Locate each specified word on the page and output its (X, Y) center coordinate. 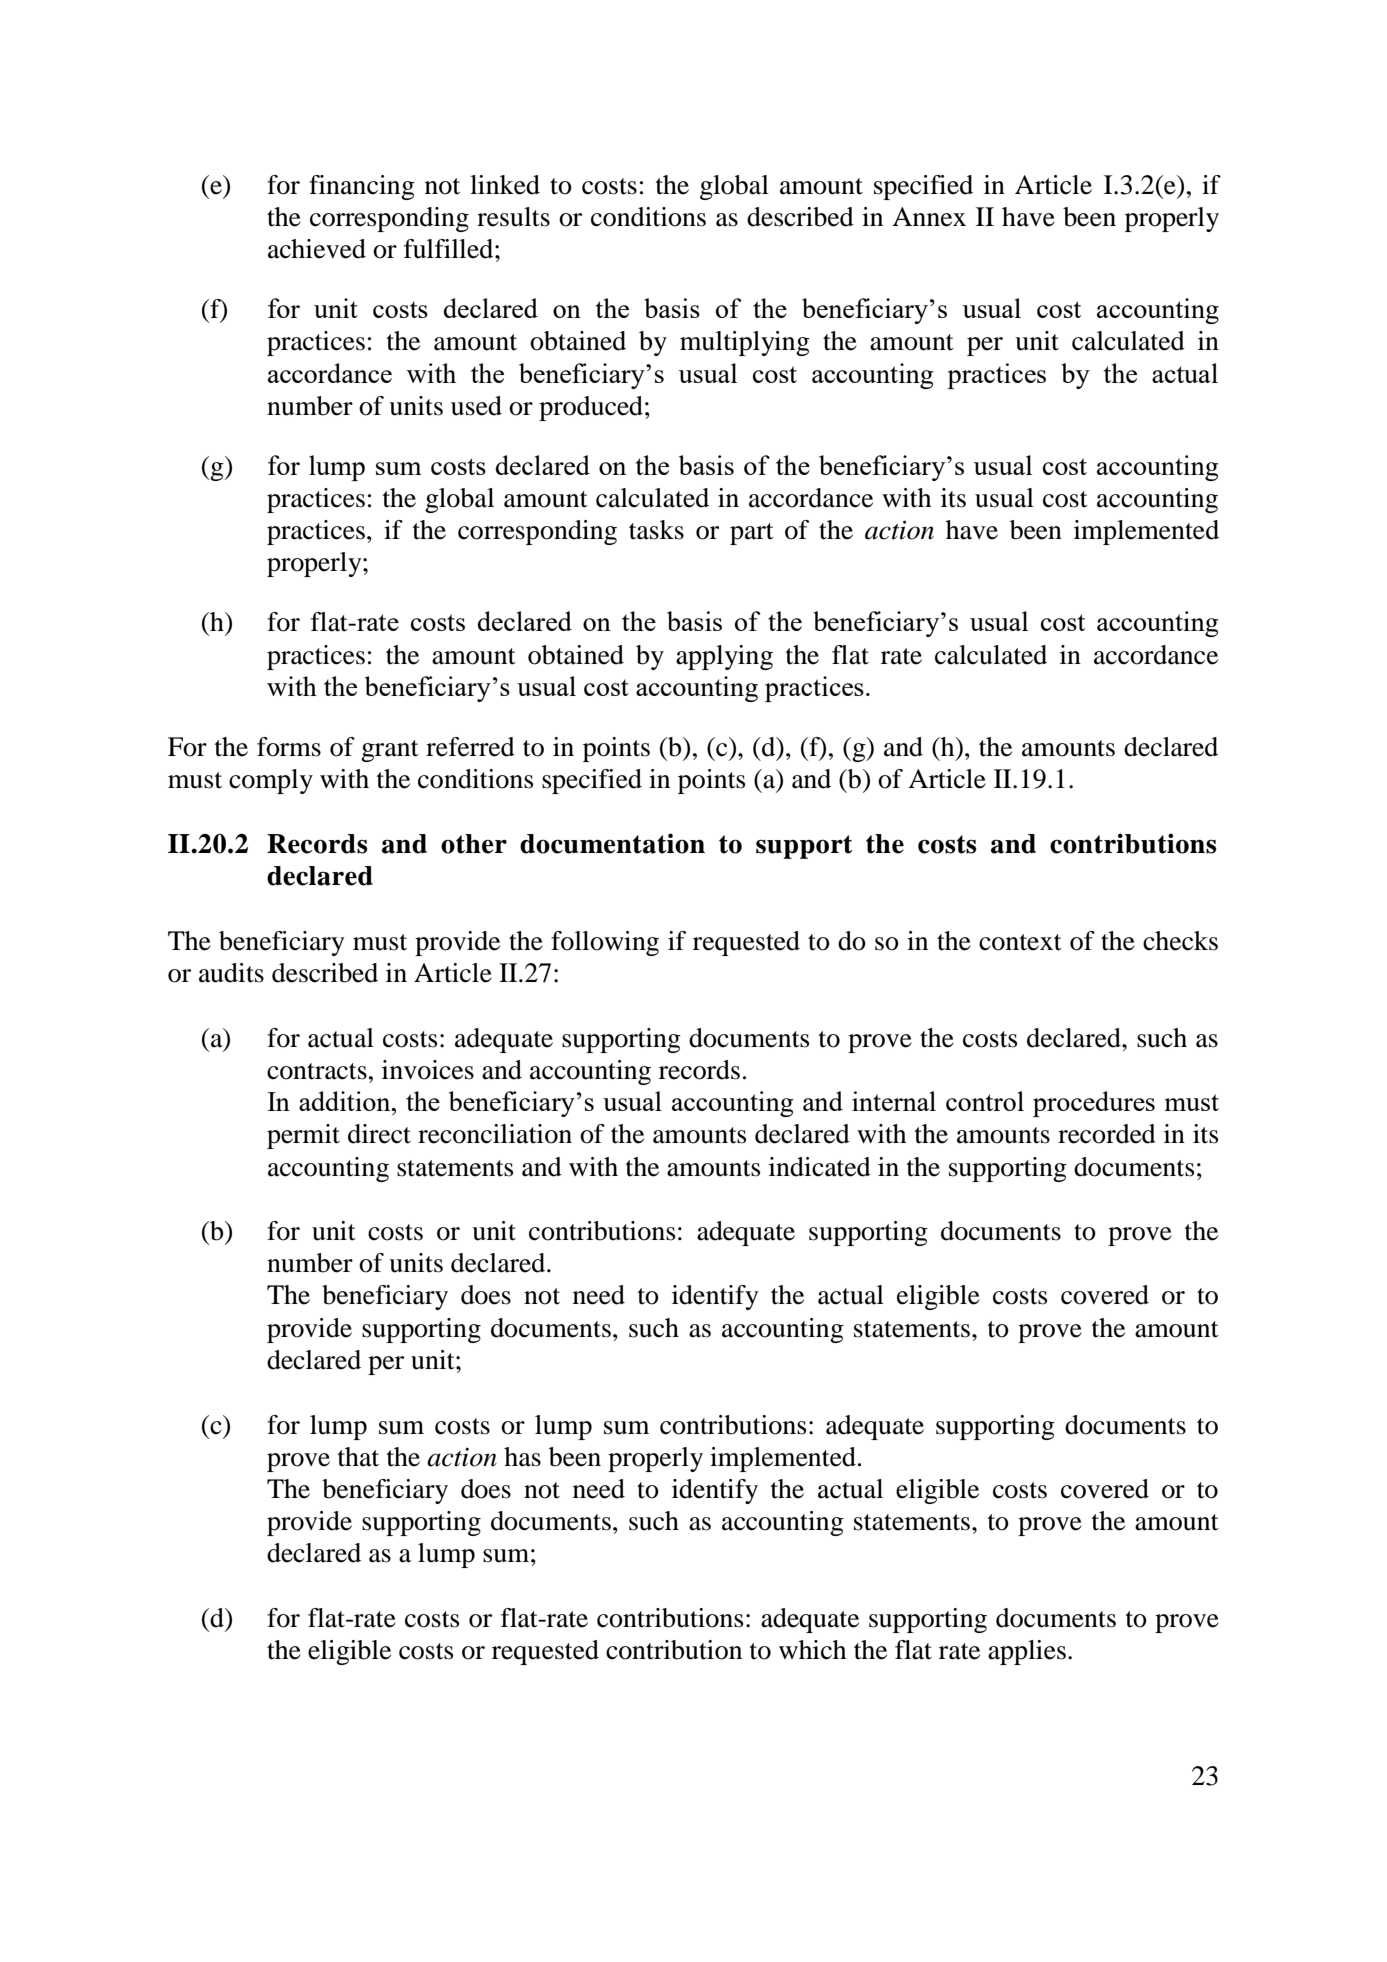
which (812, 1650)
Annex (929, 217)
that (358, 1457)
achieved (317, 249)
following (605, 943)
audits (231, 973)
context (1020, 942)
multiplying (745, 343)
